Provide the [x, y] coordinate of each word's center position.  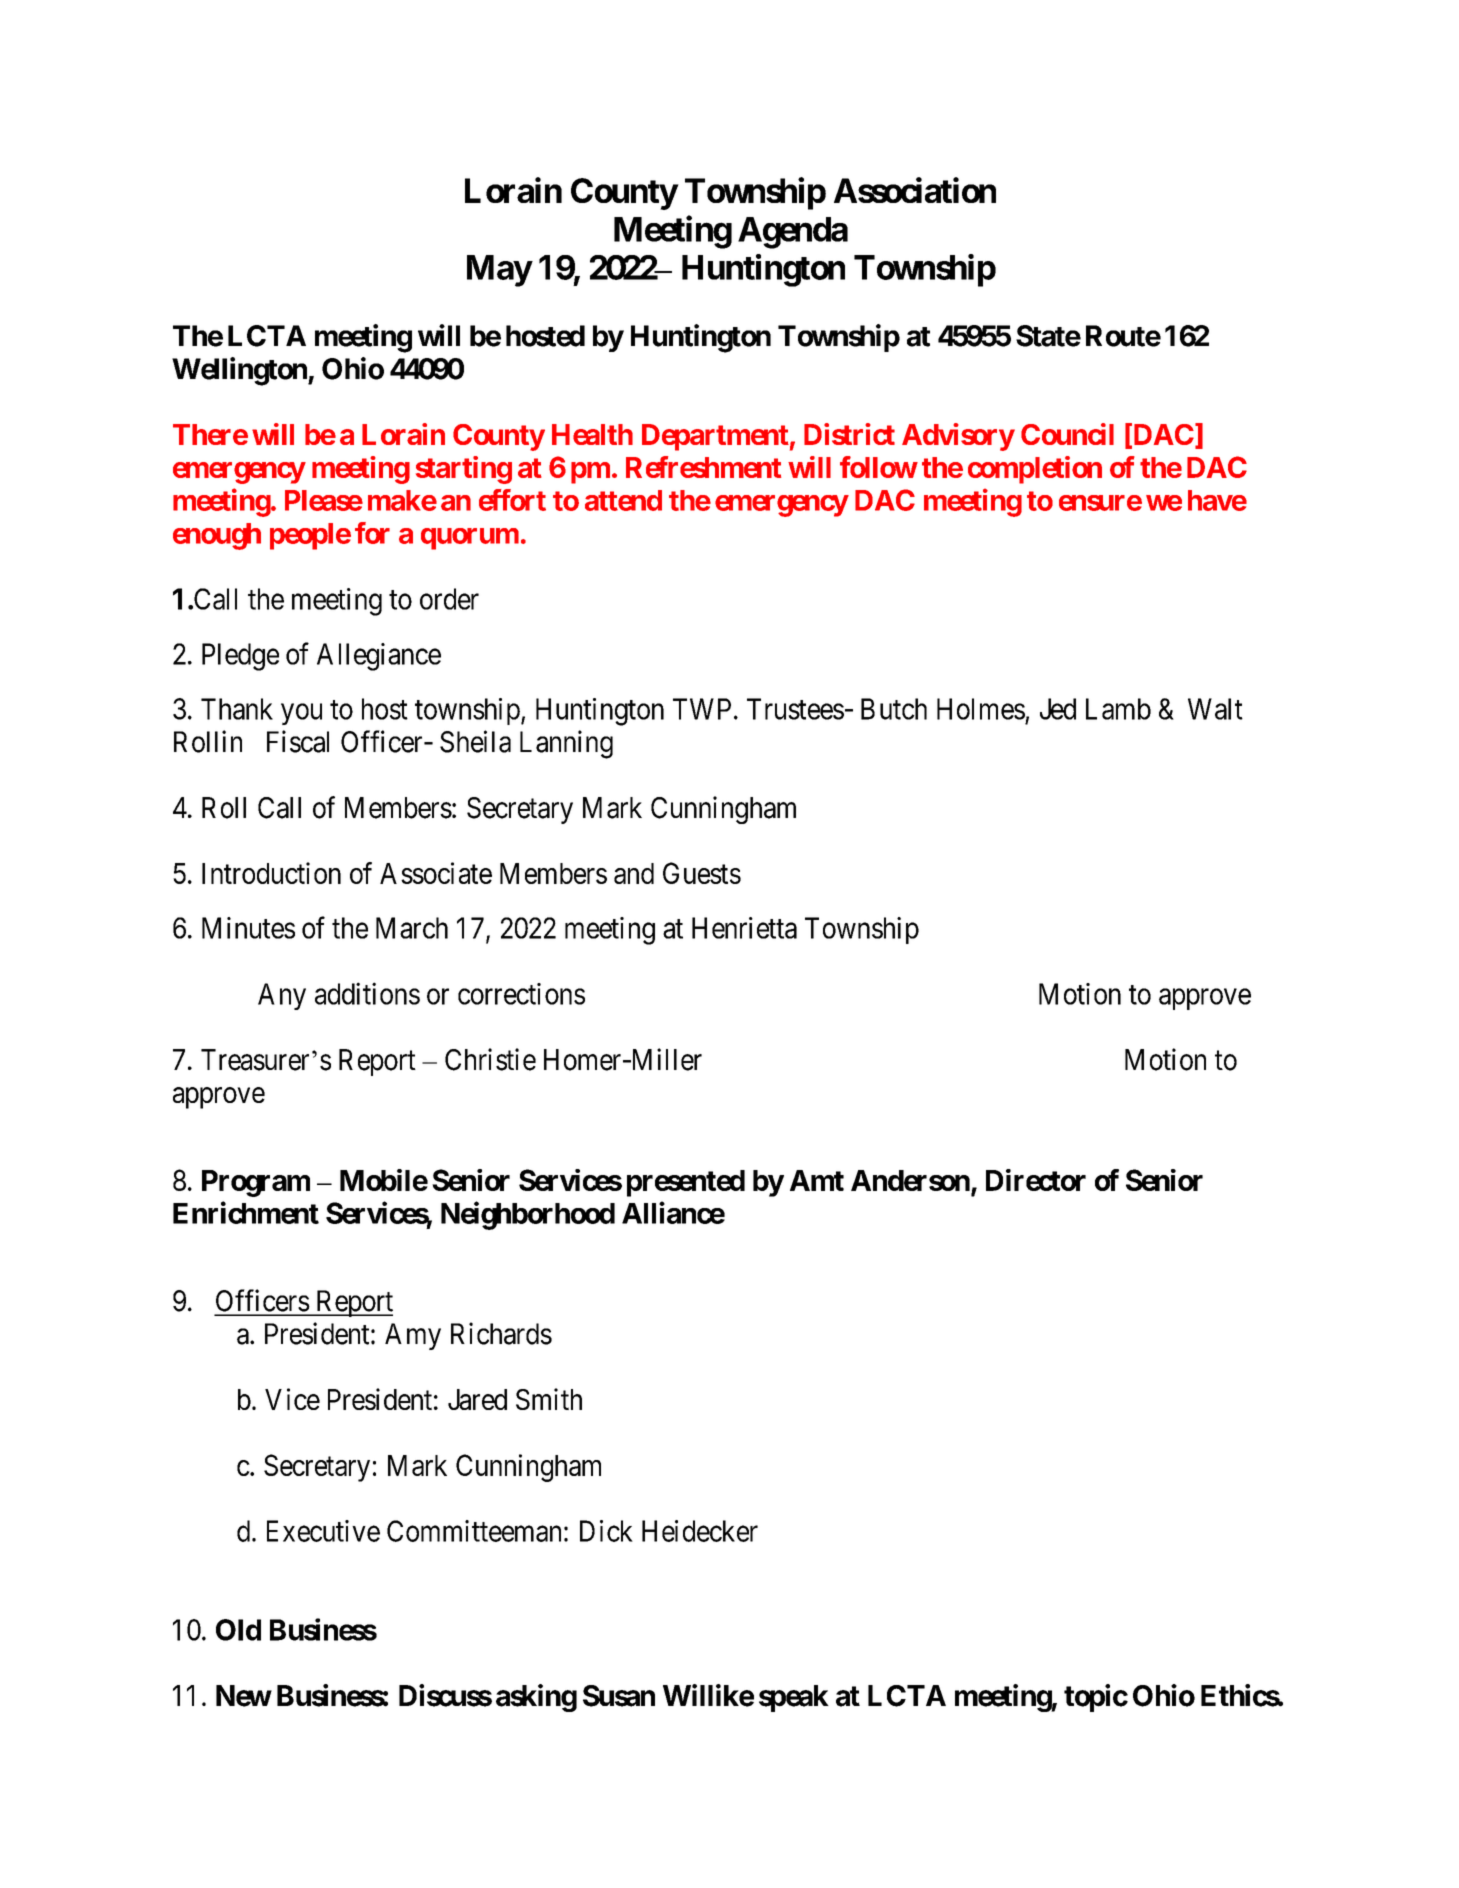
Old [238, 1630]
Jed [1058, 709]
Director [1036, 1180]
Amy [413, 1336]
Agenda [793, 233]
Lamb [1118, 709]
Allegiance [379, 657]
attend [623, 500]
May [499, 271]
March [412, 928]
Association [915, 190]
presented [686, 1183]
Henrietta [744, 928]
